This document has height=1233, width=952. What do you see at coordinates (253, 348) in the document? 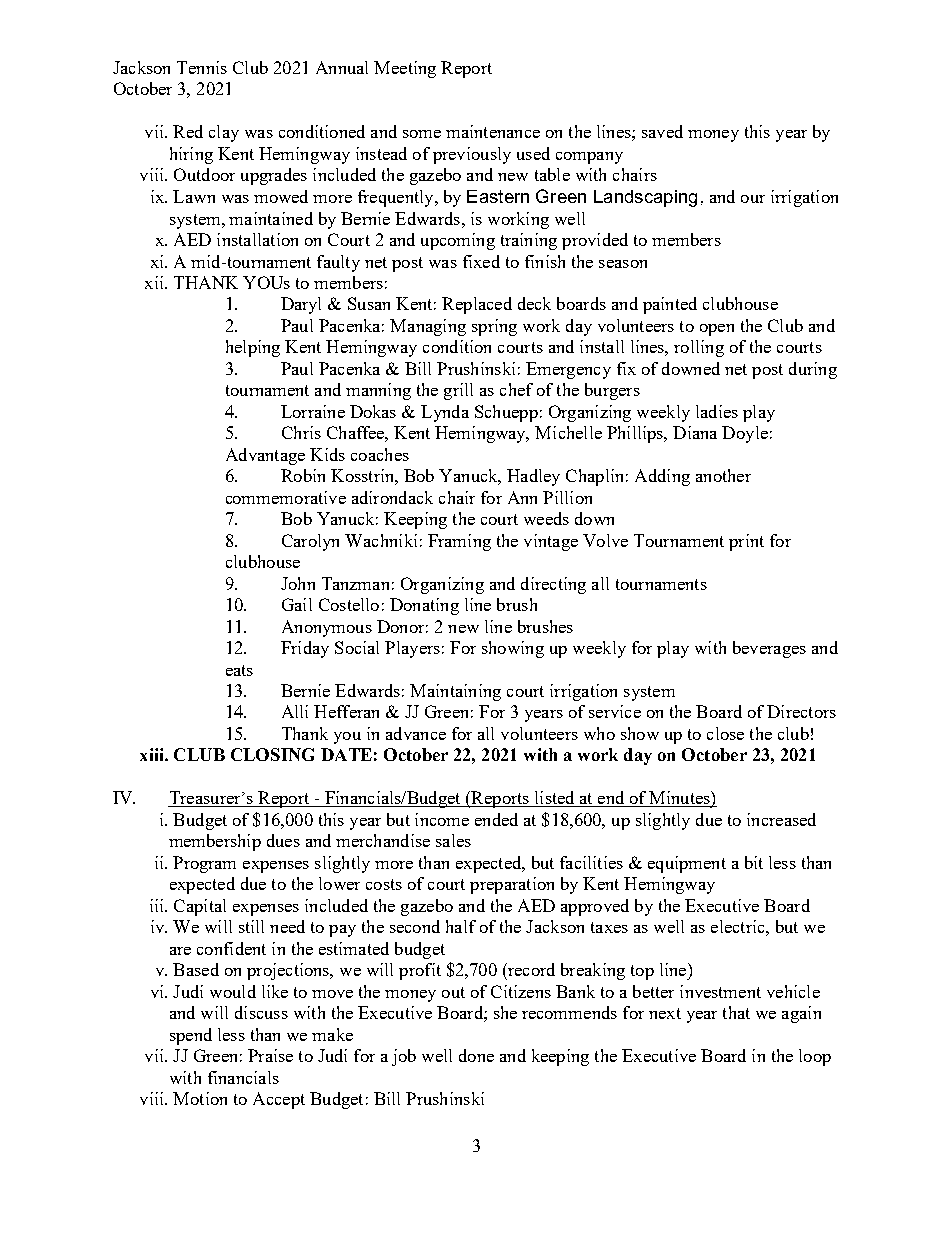
I see `helping` at bounding box center [253, 348].
